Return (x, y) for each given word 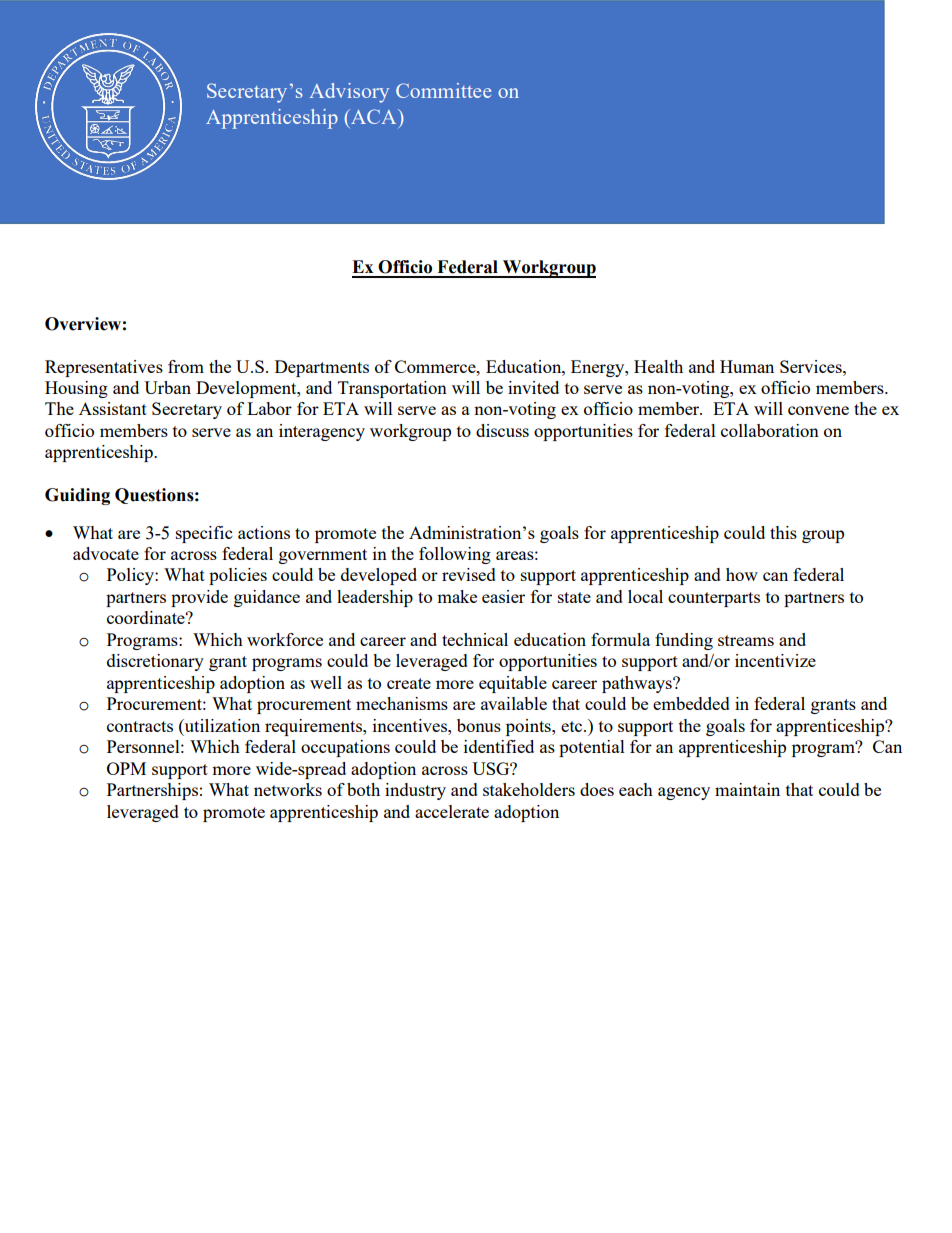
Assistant (113, 408)
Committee (443, 90)
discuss (502, 430)
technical (475, 639)
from (186, 366)
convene (818, 410)
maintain (747, 789)
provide (199, 598)
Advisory (349, 93)
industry (415, 791)
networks (288, 789)
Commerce (436, 366)
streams (746, 640)
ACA (374, 116)
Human (747, 366)
